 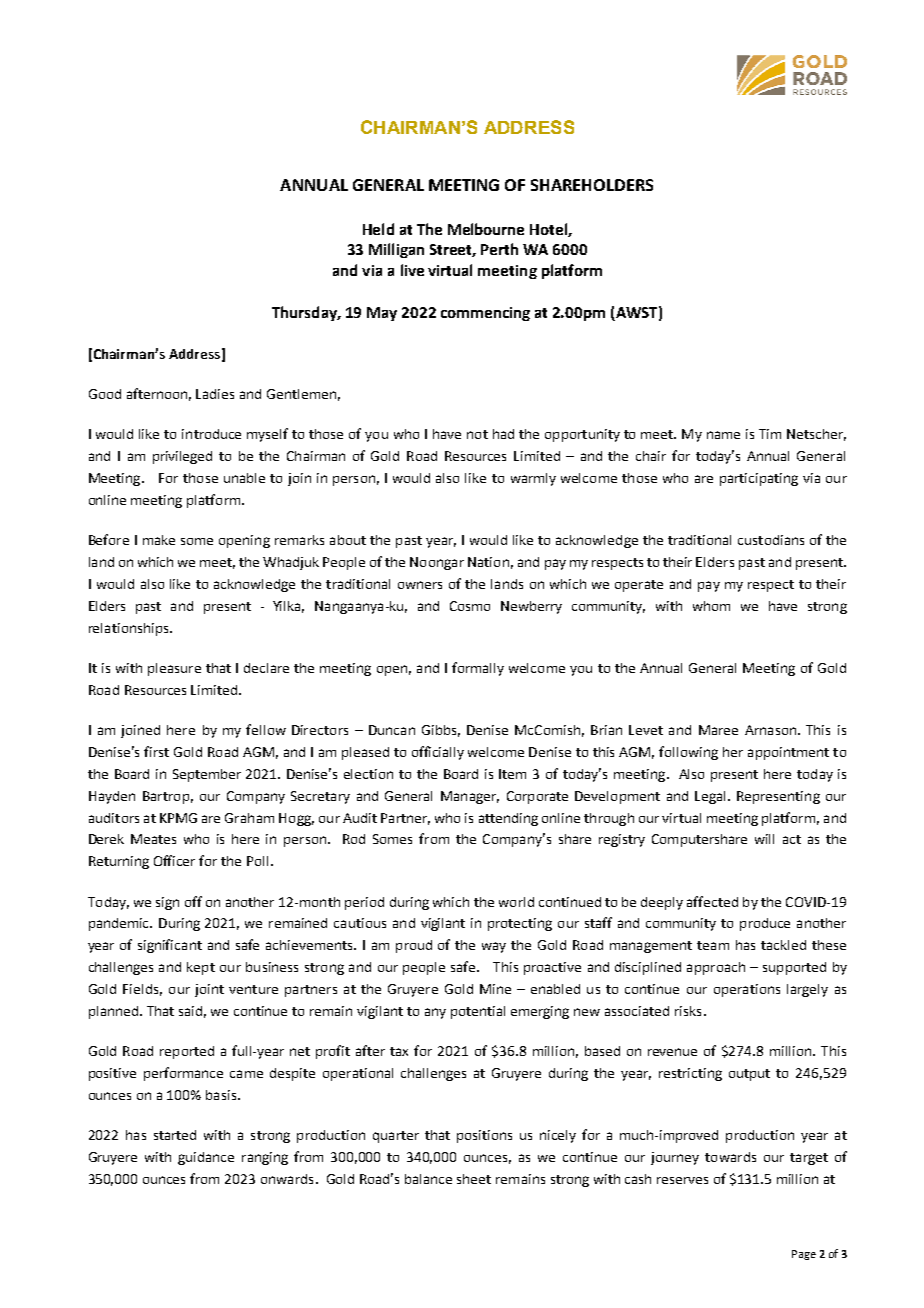 What do you see at coordinates (711, 606) in the screenshot?
I see `whom` at bounding box center [711, 606].
